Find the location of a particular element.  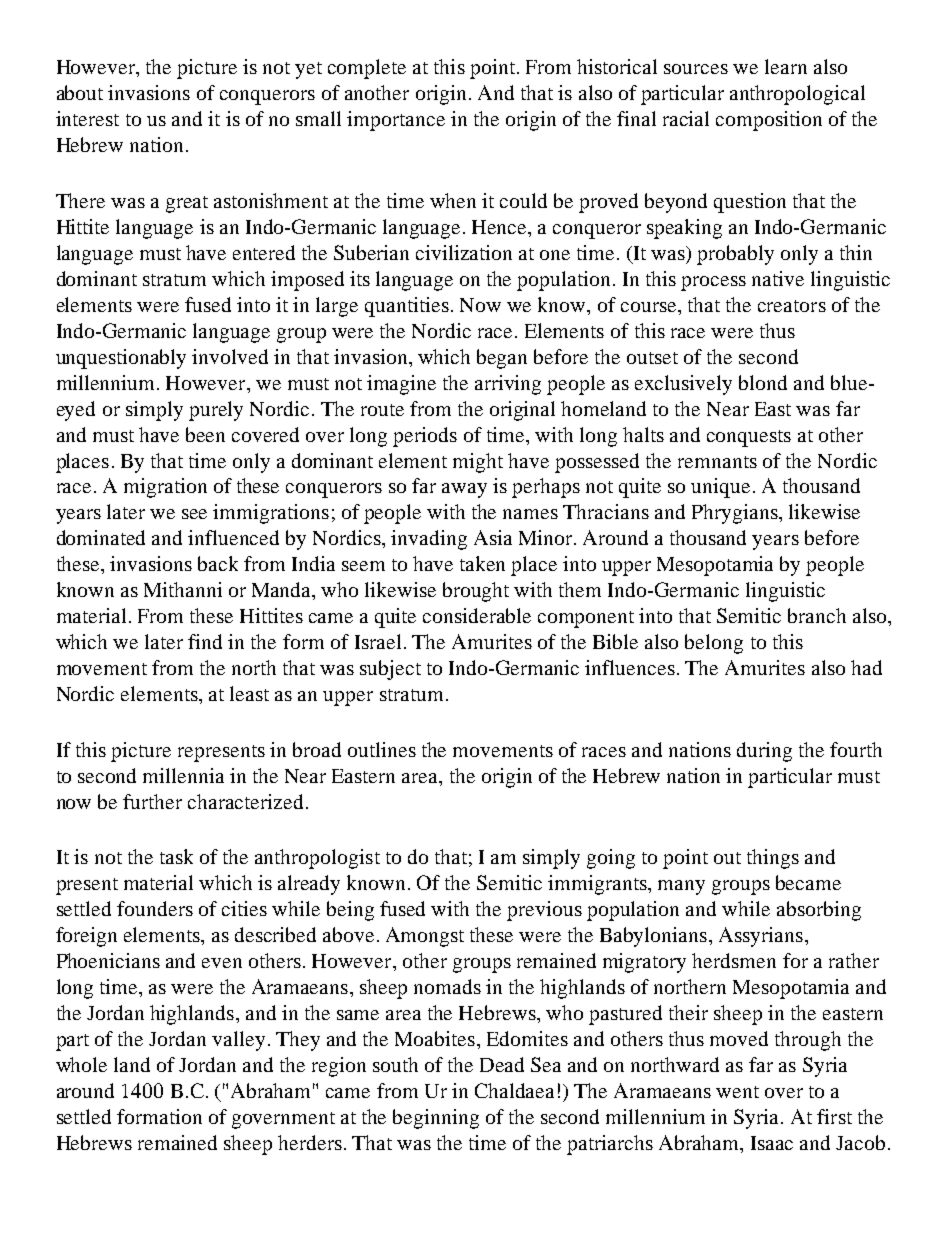

considerable is located at coordinates (477, 615).
